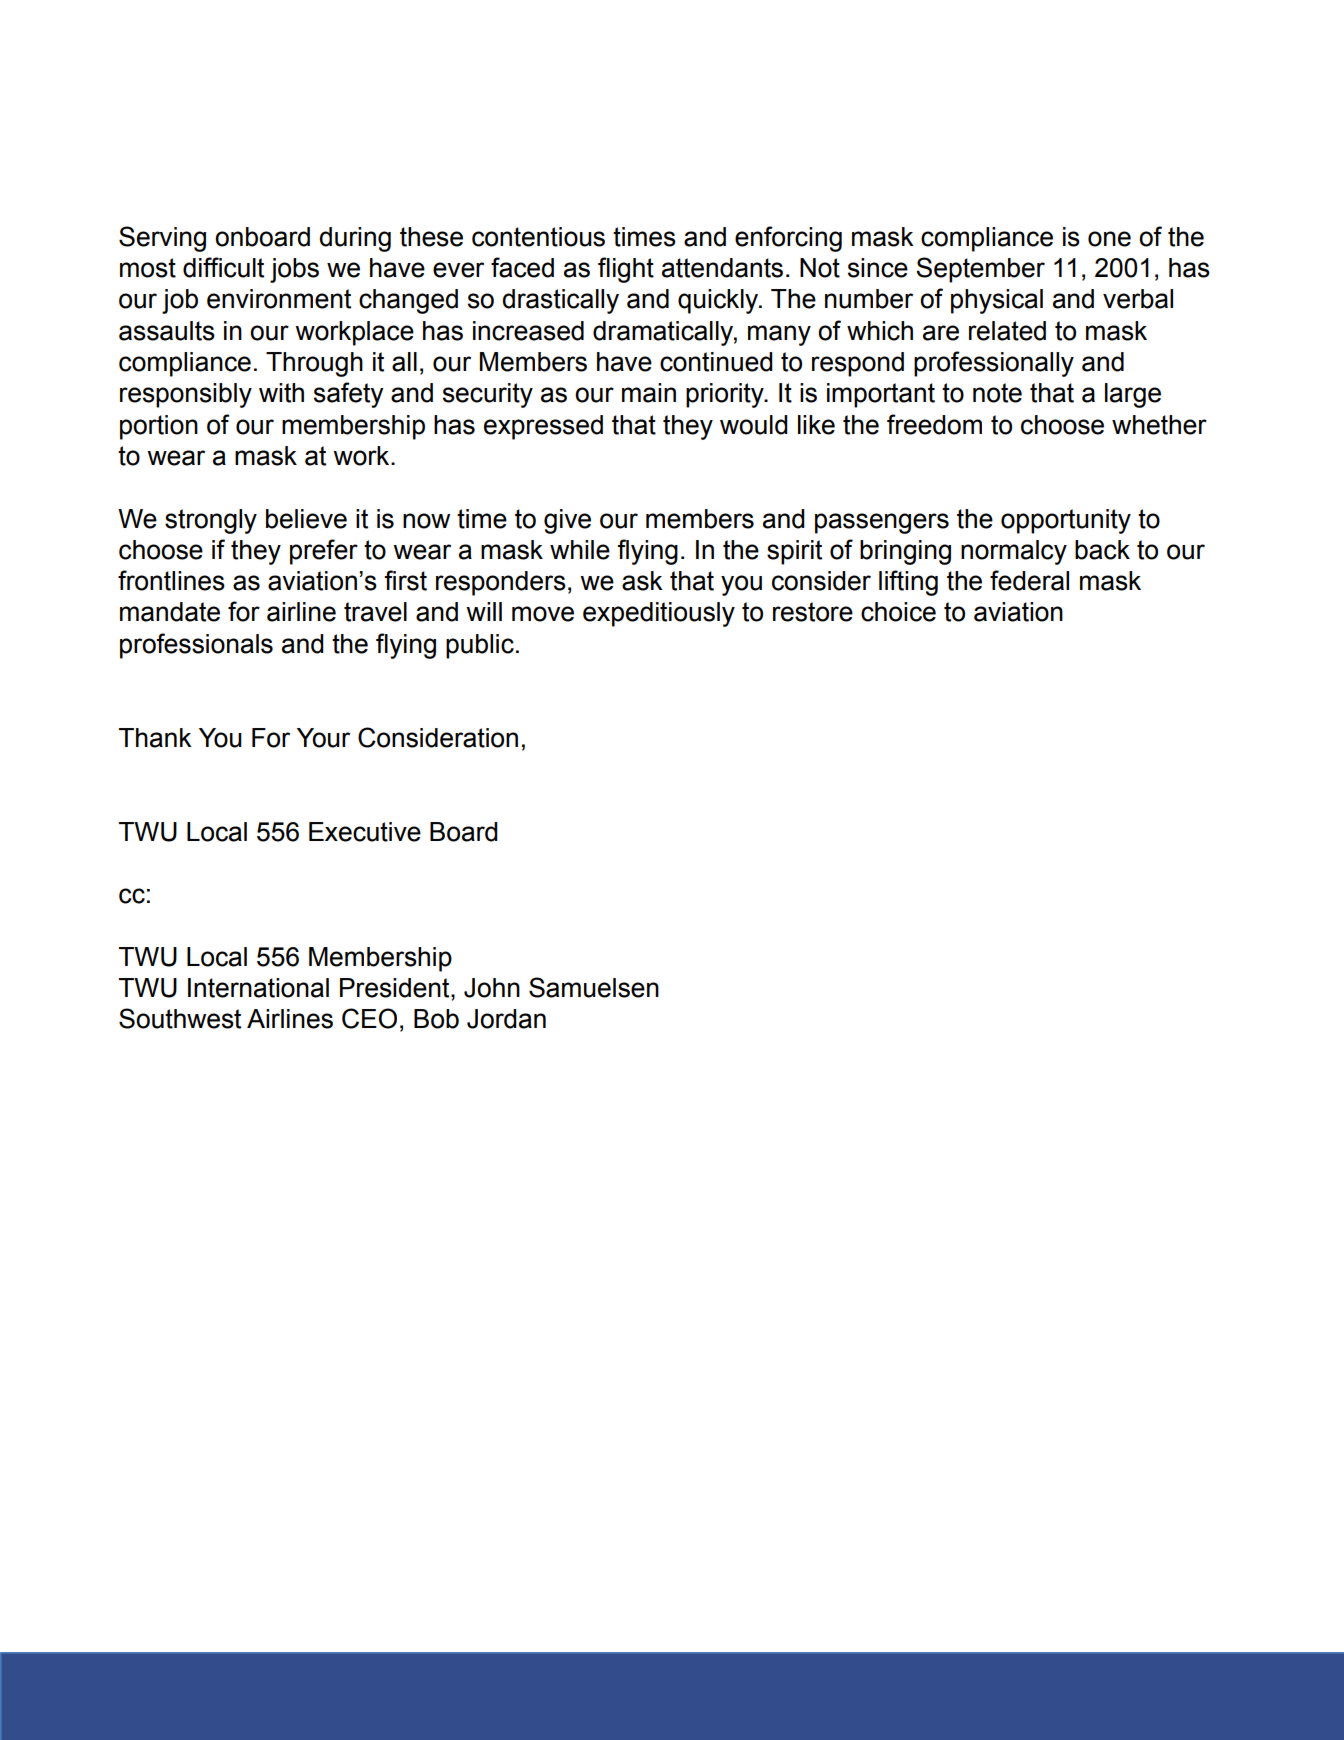 This page has height=1740, width=1344. I want to click on jobs, so click(294, 270).
